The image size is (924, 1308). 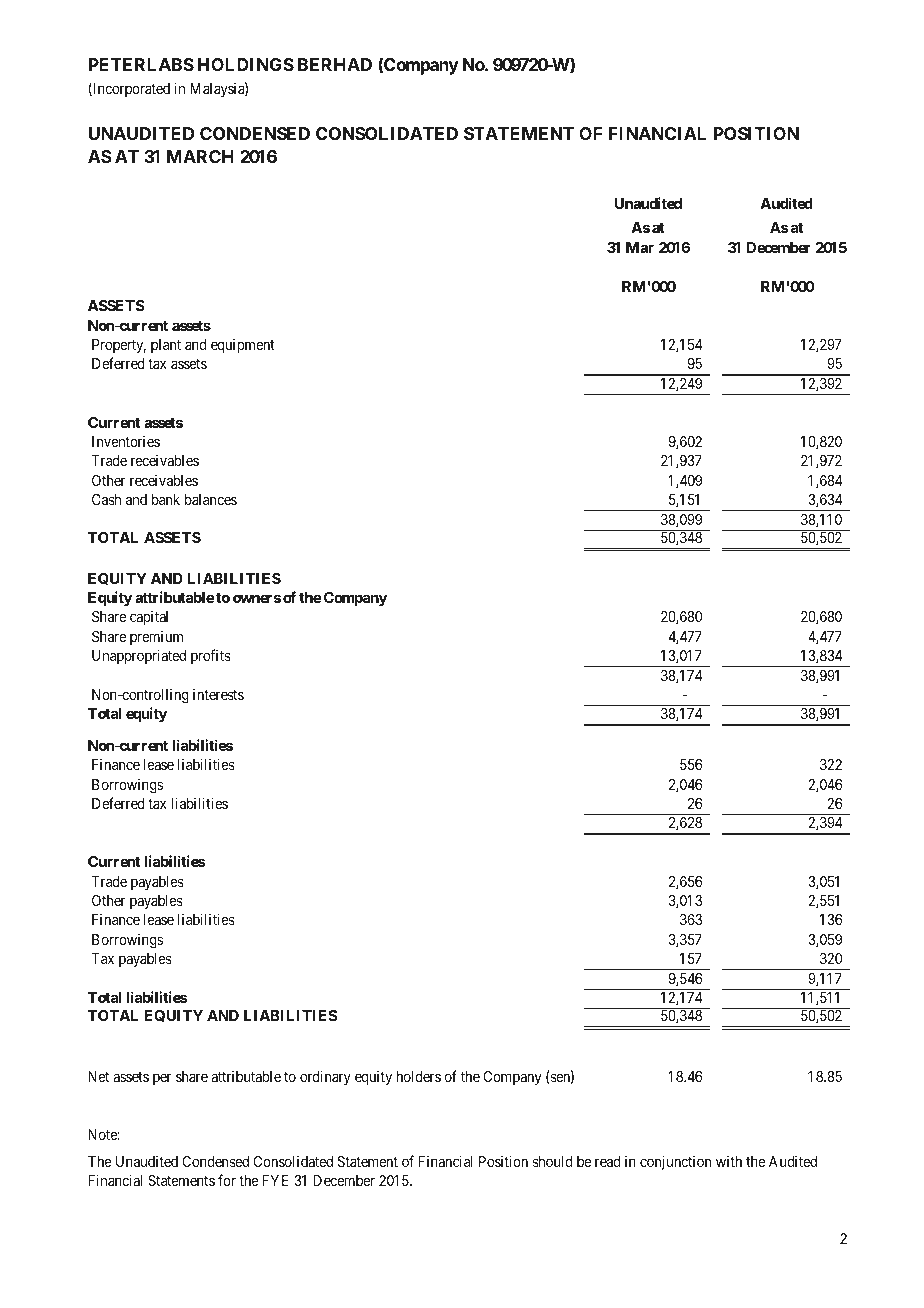 What do you see at coordinates (325, 1077) in the screenshot?
I see `ordinary` at bounding box center [325, 1077].
